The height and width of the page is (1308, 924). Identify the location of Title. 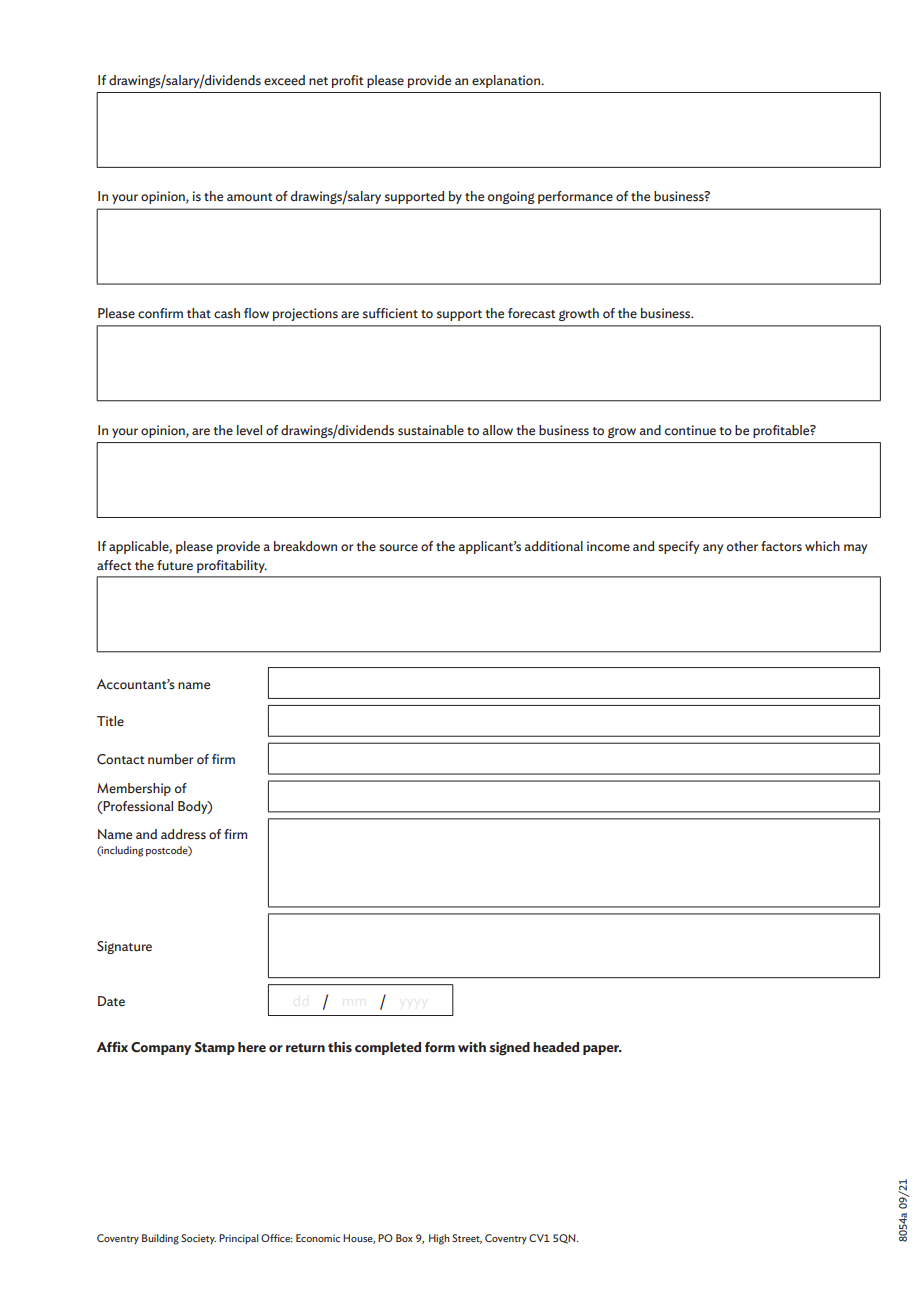
(110, 721).
